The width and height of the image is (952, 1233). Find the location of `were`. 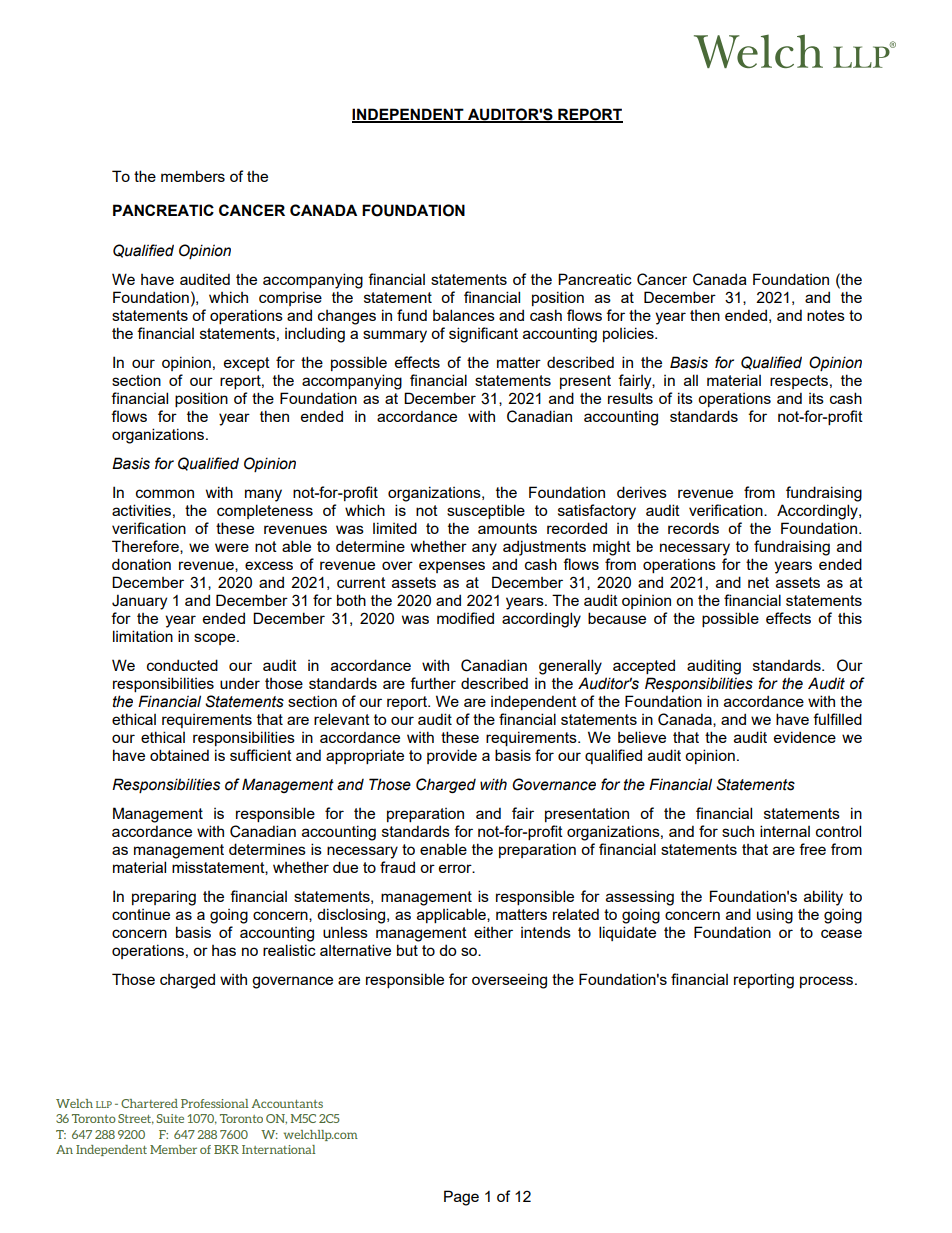

were is located at coordinates (232, 547).
